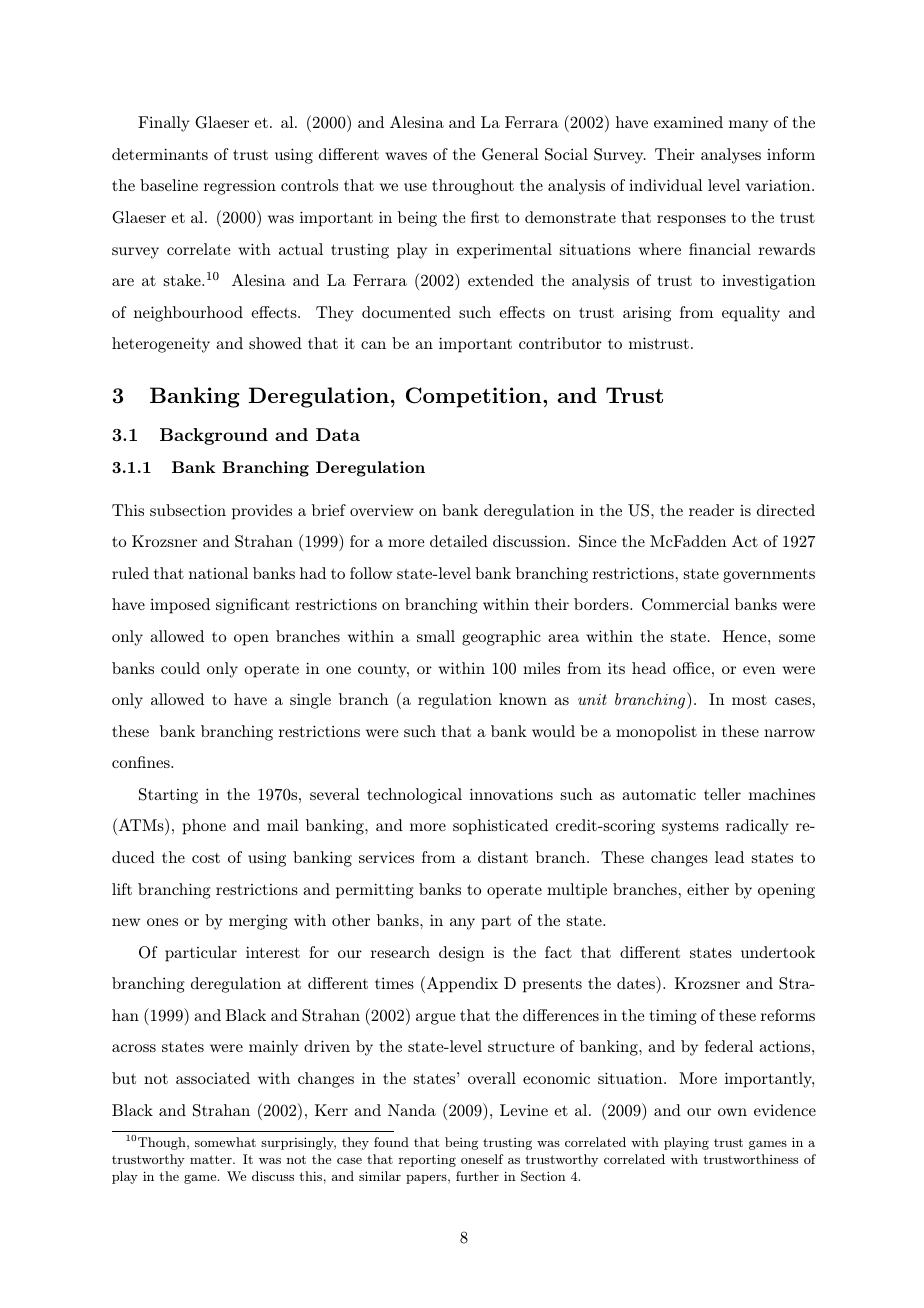 This screenshot has height=1308, width=924. Describe the element at coordinates (751, 314) in the screenshot. I see `equality` at that location.
